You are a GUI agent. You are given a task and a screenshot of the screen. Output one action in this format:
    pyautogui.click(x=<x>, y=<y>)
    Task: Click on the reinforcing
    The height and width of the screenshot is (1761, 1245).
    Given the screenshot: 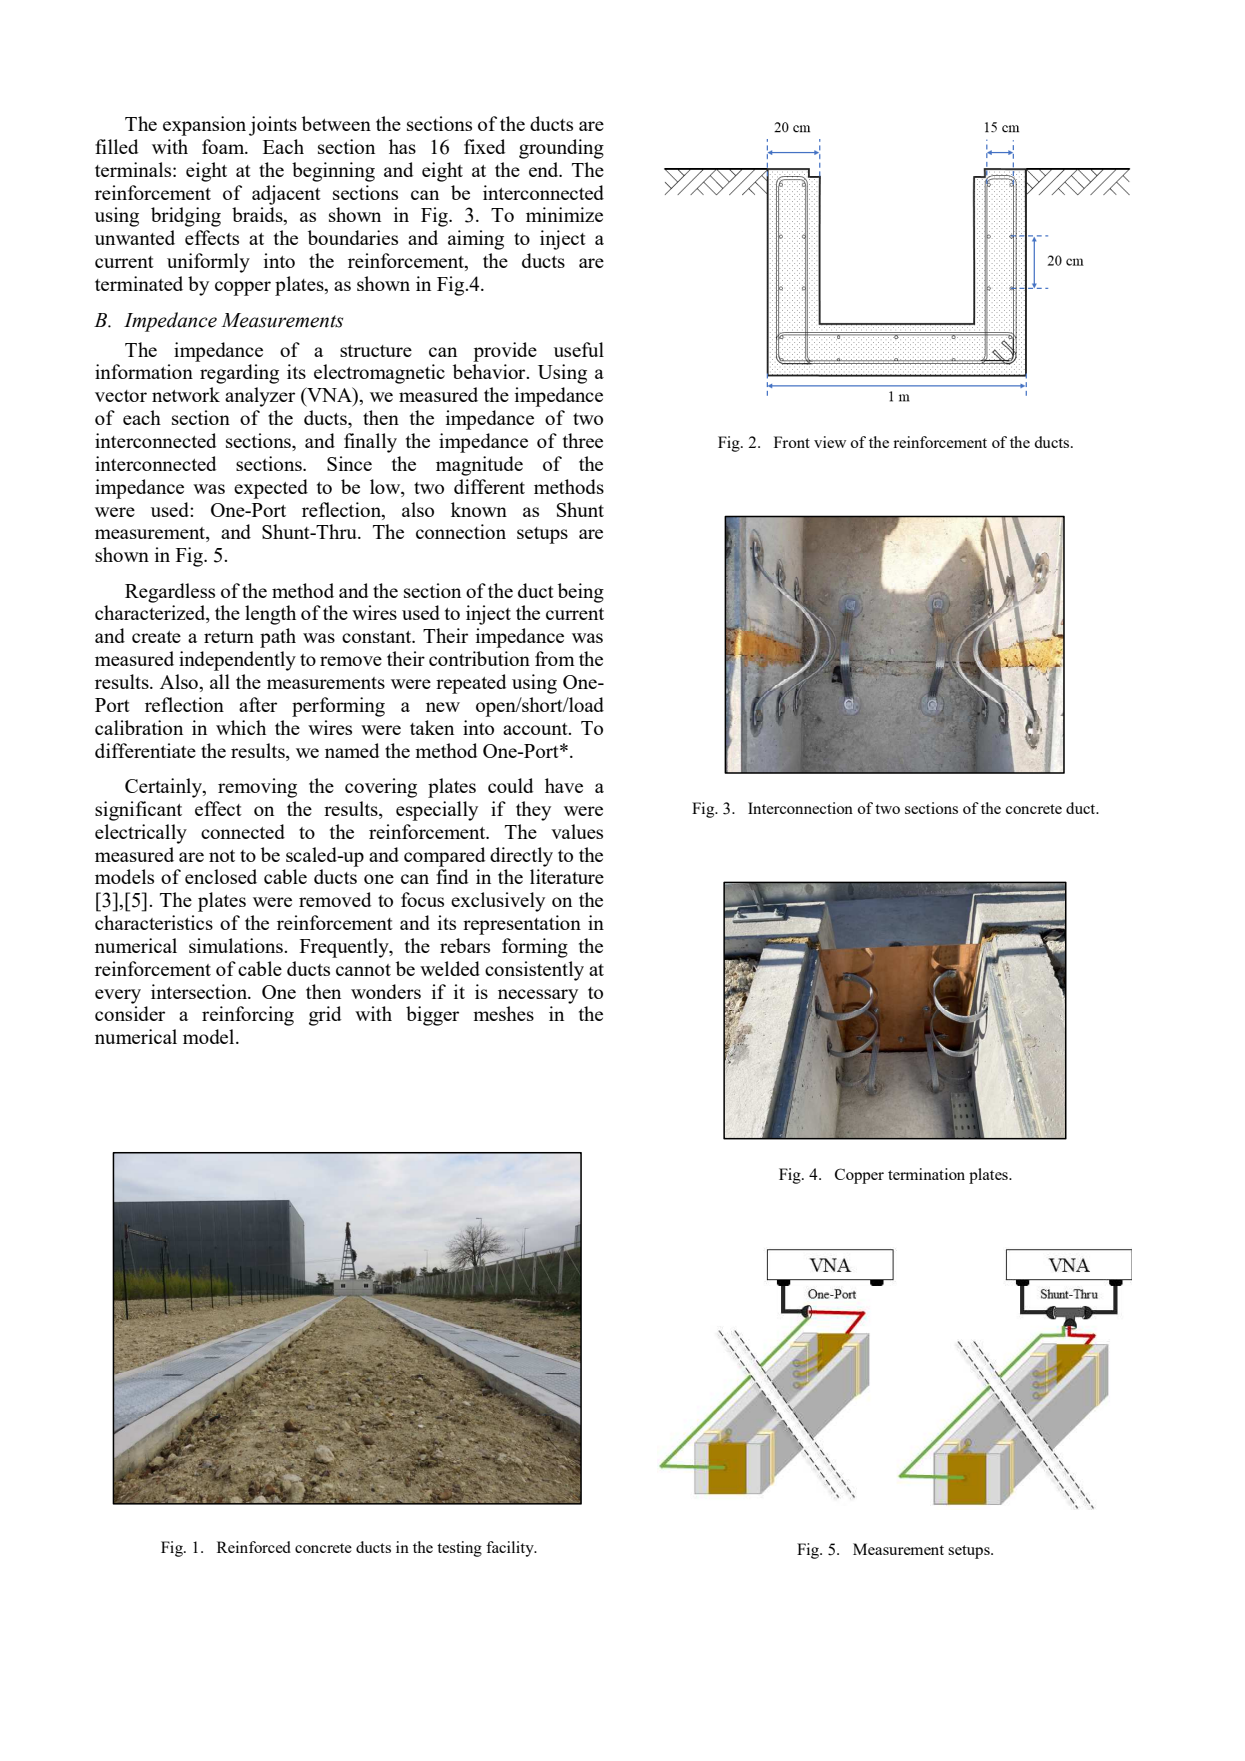 What is the action you would take?
    pyautogui.click(x=248, y=1016)
